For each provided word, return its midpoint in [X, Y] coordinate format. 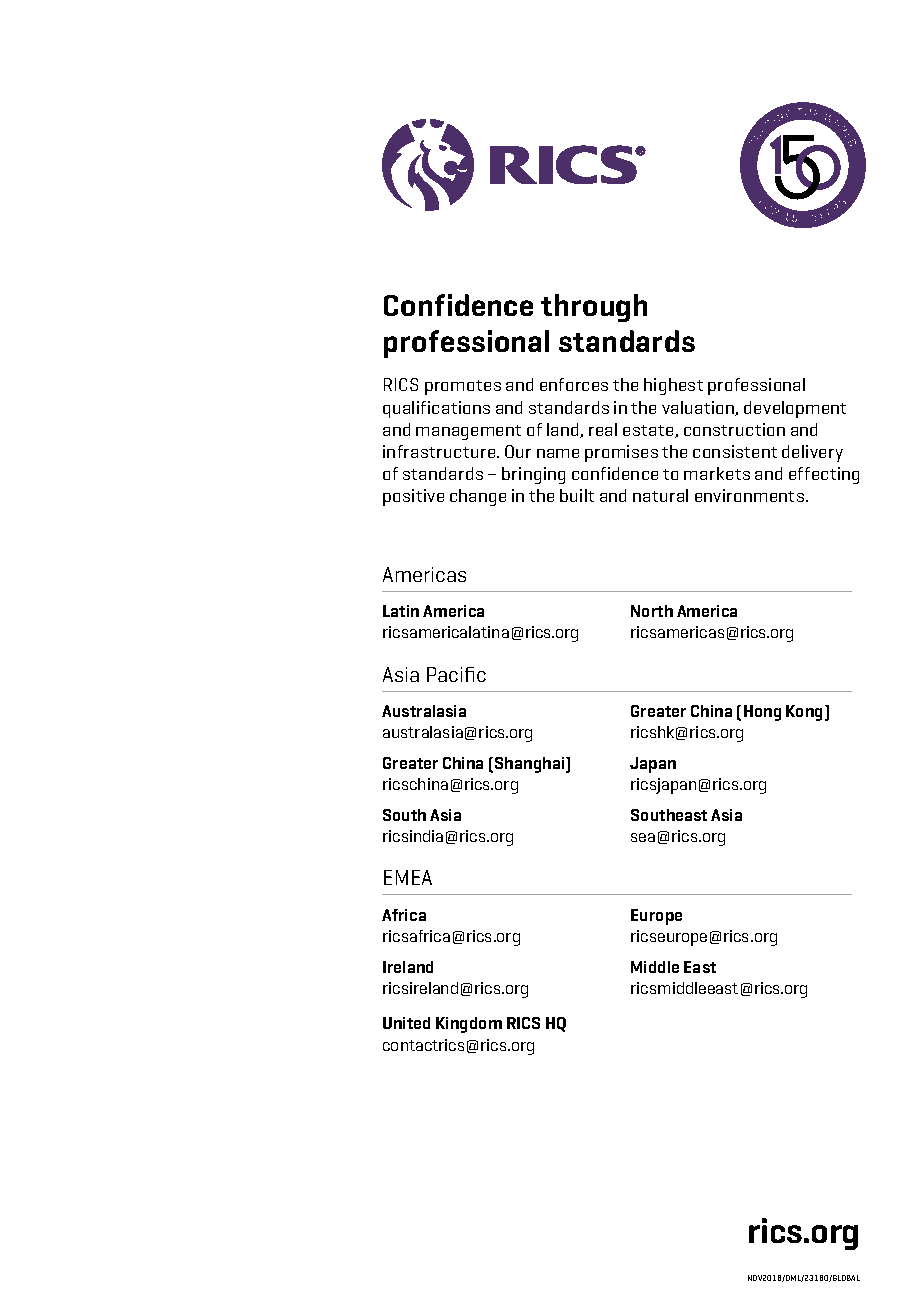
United [406, 1023]
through [594, 308]
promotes [463, 387]
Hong [762, 713]
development [795, 409]
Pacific [456, 674]
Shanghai [531, 765]
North [652, 611]
